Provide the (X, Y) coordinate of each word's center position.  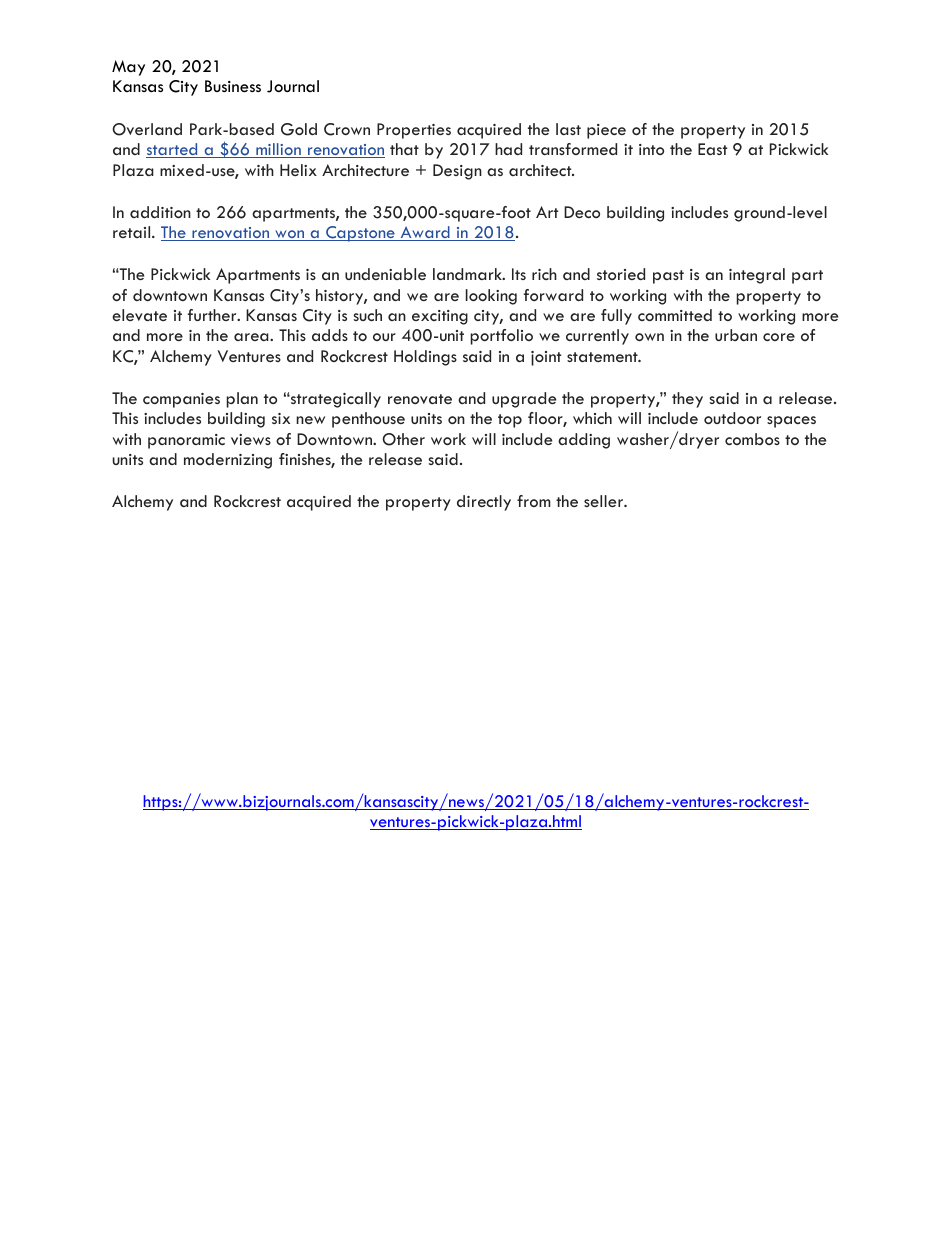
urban (736, 335)
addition (160, 212)
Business (233, 86)
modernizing (228, 461)
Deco (582, 212)
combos (752, 439)
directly (484, 503)
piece (606, 131)
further (213, 315)
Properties (414, 131)
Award (425, 233)
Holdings (425, 358)
